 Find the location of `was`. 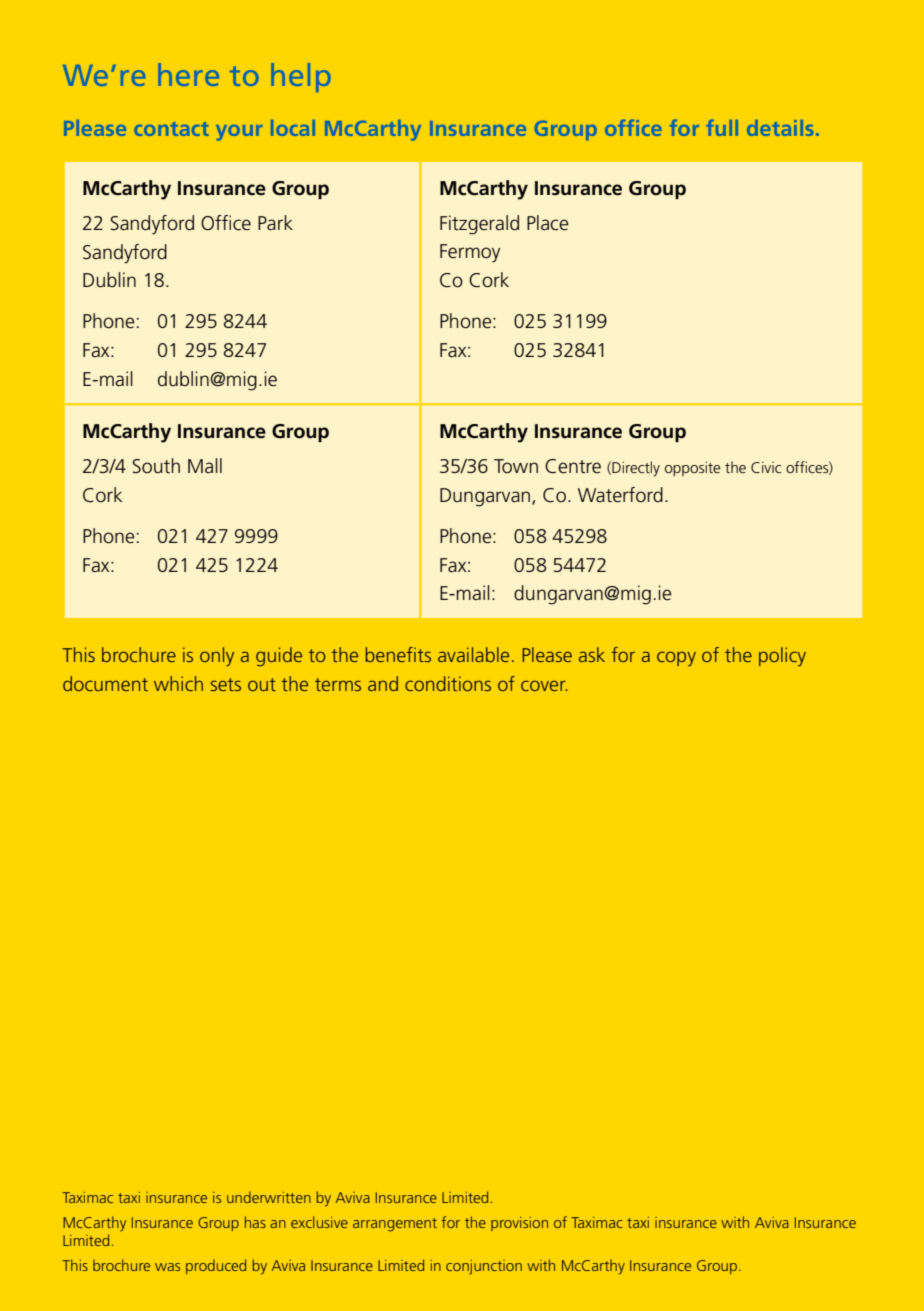

was is located at coordinates (167, 1267).
